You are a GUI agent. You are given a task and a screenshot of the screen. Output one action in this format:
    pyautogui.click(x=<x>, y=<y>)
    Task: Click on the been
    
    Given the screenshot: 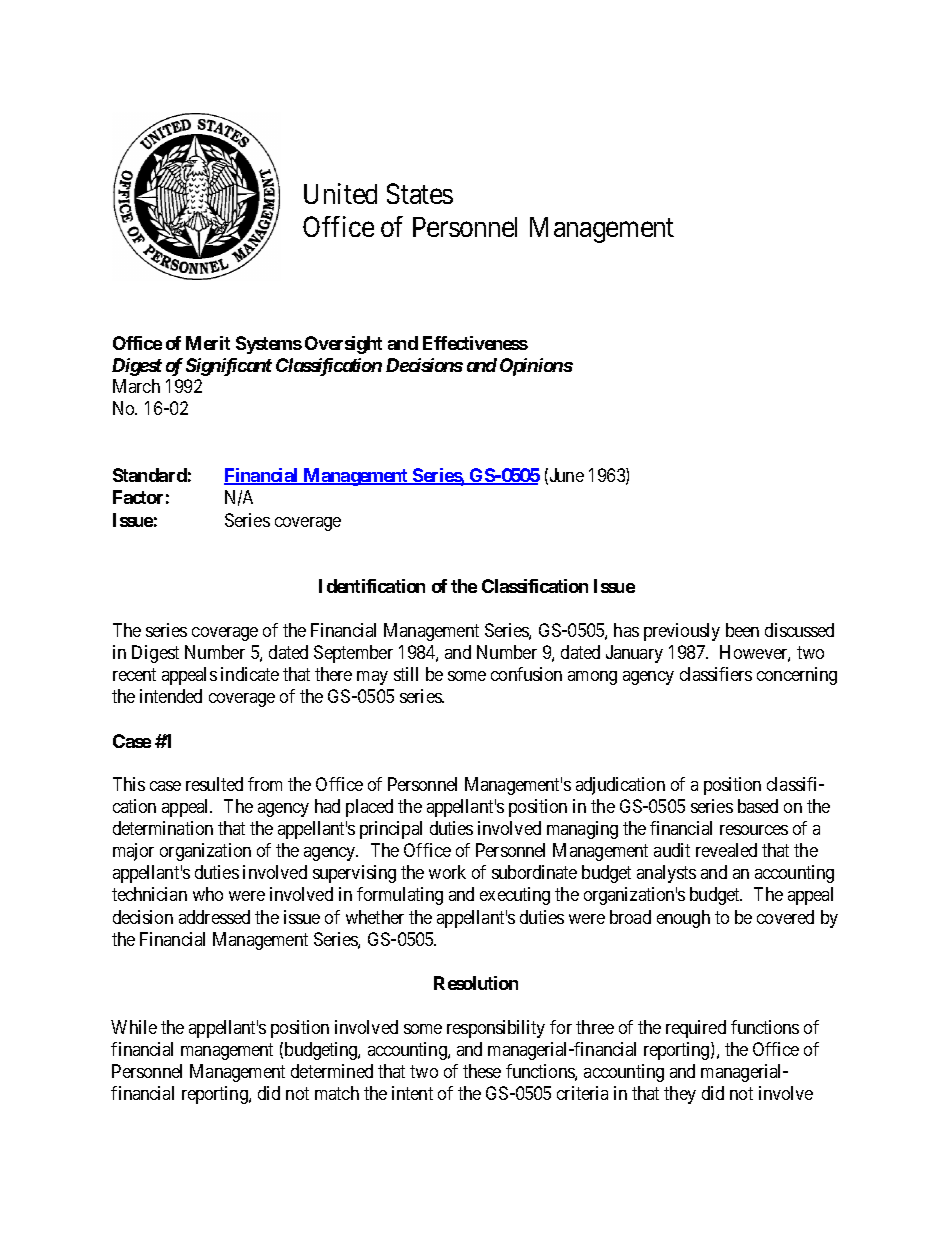 What is the action you would take?
    pyautogui.click(x=742, y=630)
